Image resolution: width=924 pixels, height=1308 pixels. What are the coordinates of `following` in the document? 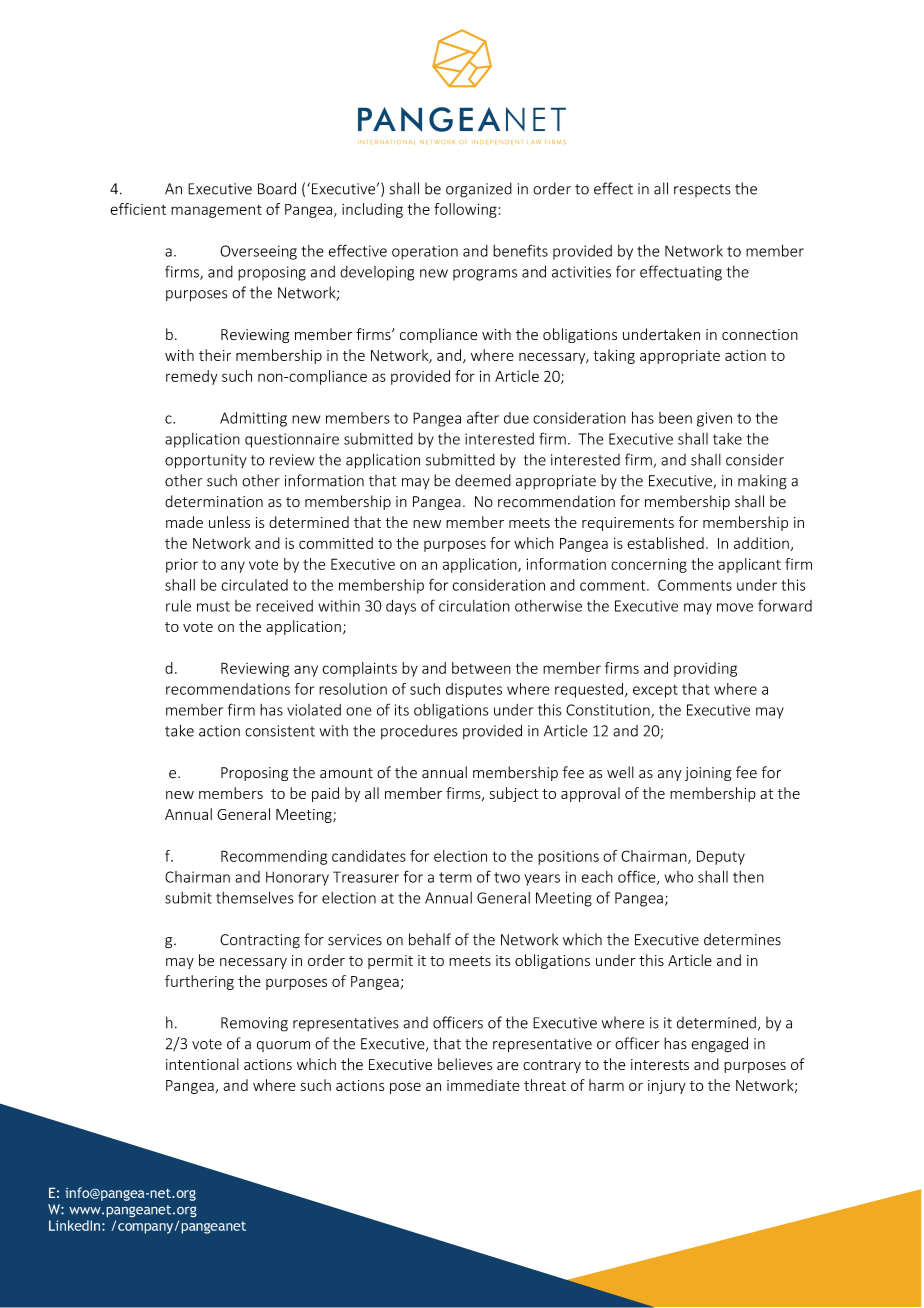 It's located at (465, 210).
